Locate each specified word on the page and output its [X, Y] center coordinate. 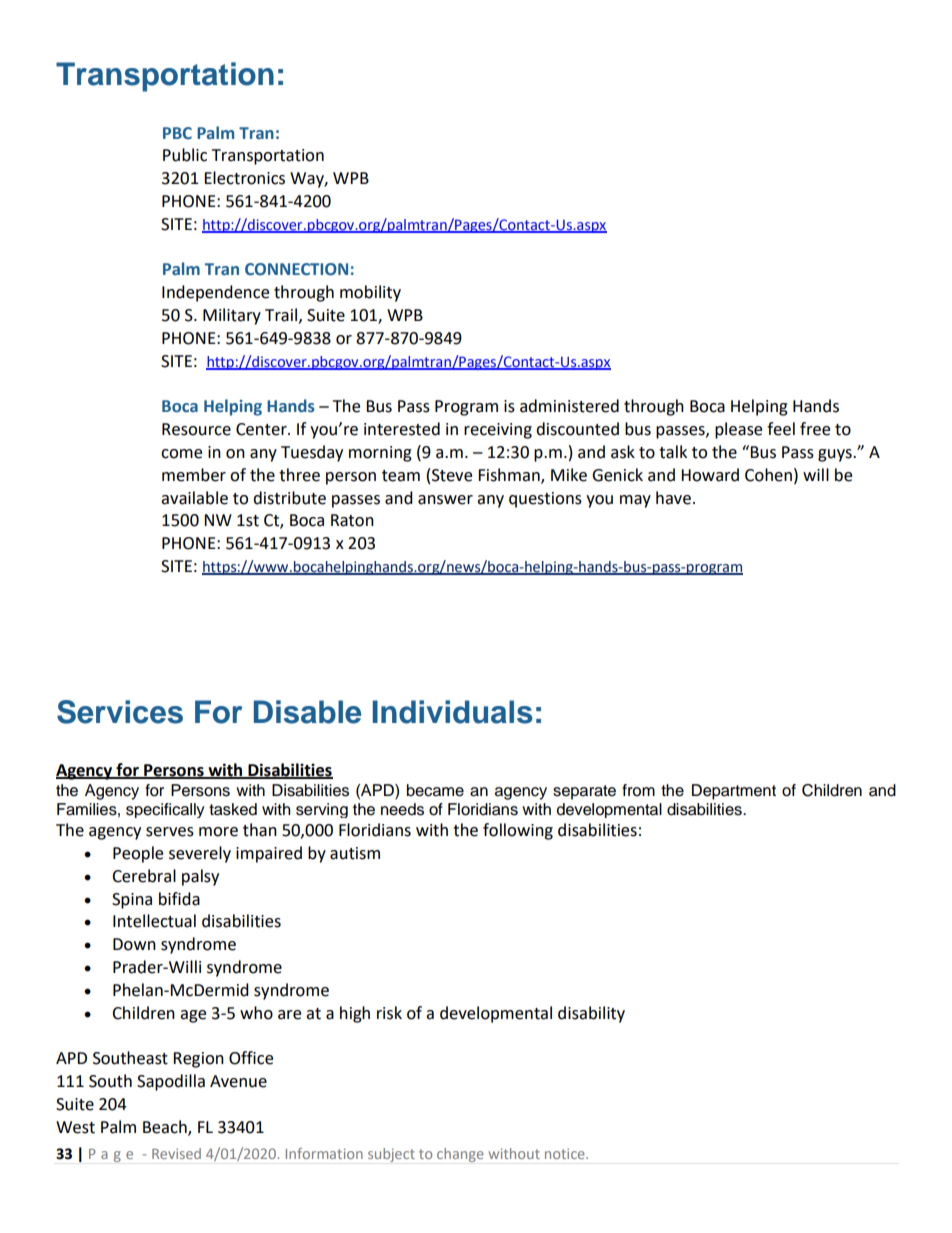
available [194, 498]
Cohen [768, 475]
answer [445, 500]
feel [781, 429]
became [435, 790]
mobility [370, 293]
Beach [166, 1127]
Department [734, 792]
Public [185, 155]
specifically [165, 810]
